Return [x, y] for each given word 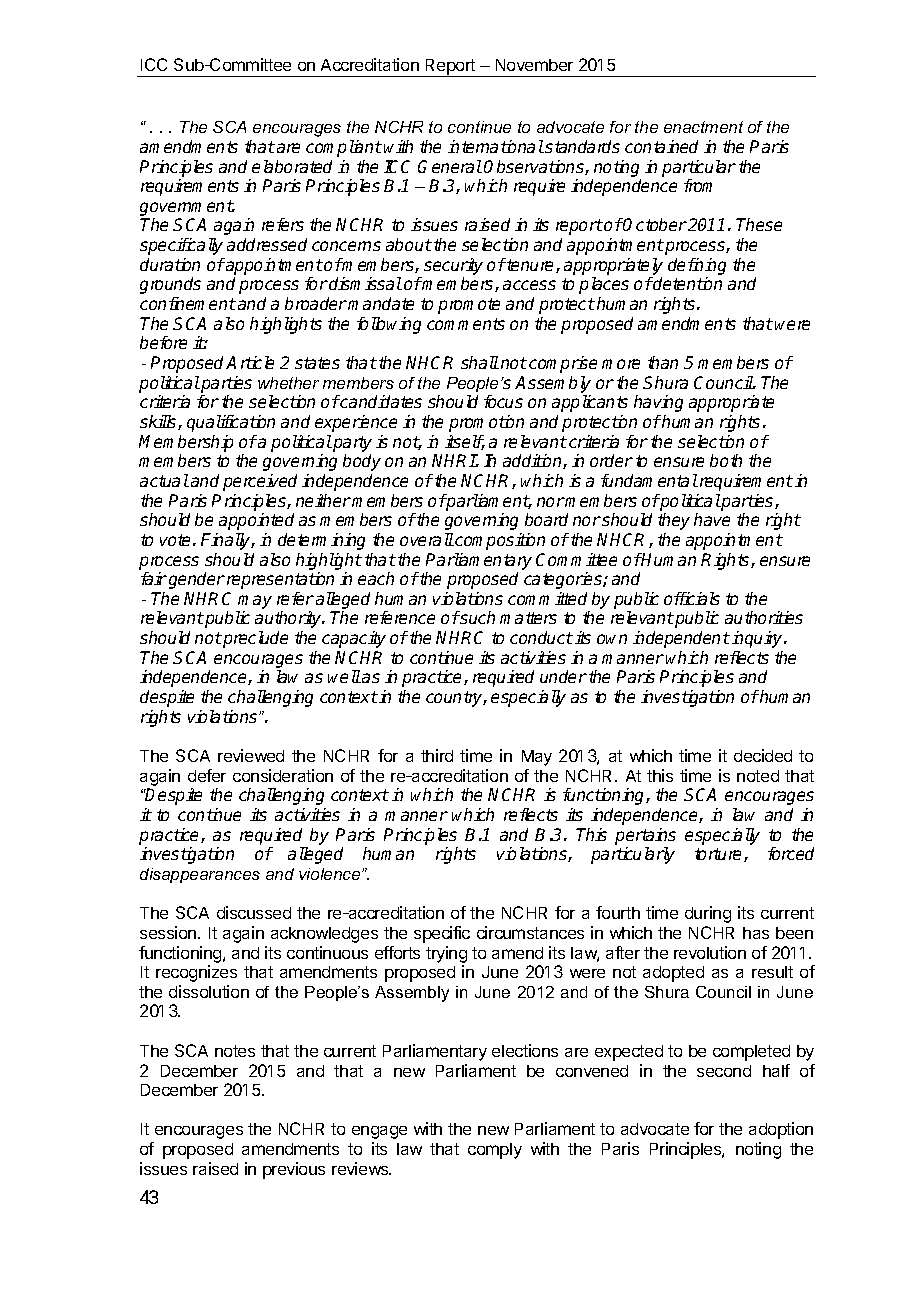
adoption [781, 1130]
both [726, 460]
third [437, 755]
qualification [231, 423]
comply [495, 1151]
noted [758, 776]
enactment [703, 127]
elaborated [292, 166]
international [496, 146]
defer [207, 775]
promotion [486, 423]
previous [294, 1170]
